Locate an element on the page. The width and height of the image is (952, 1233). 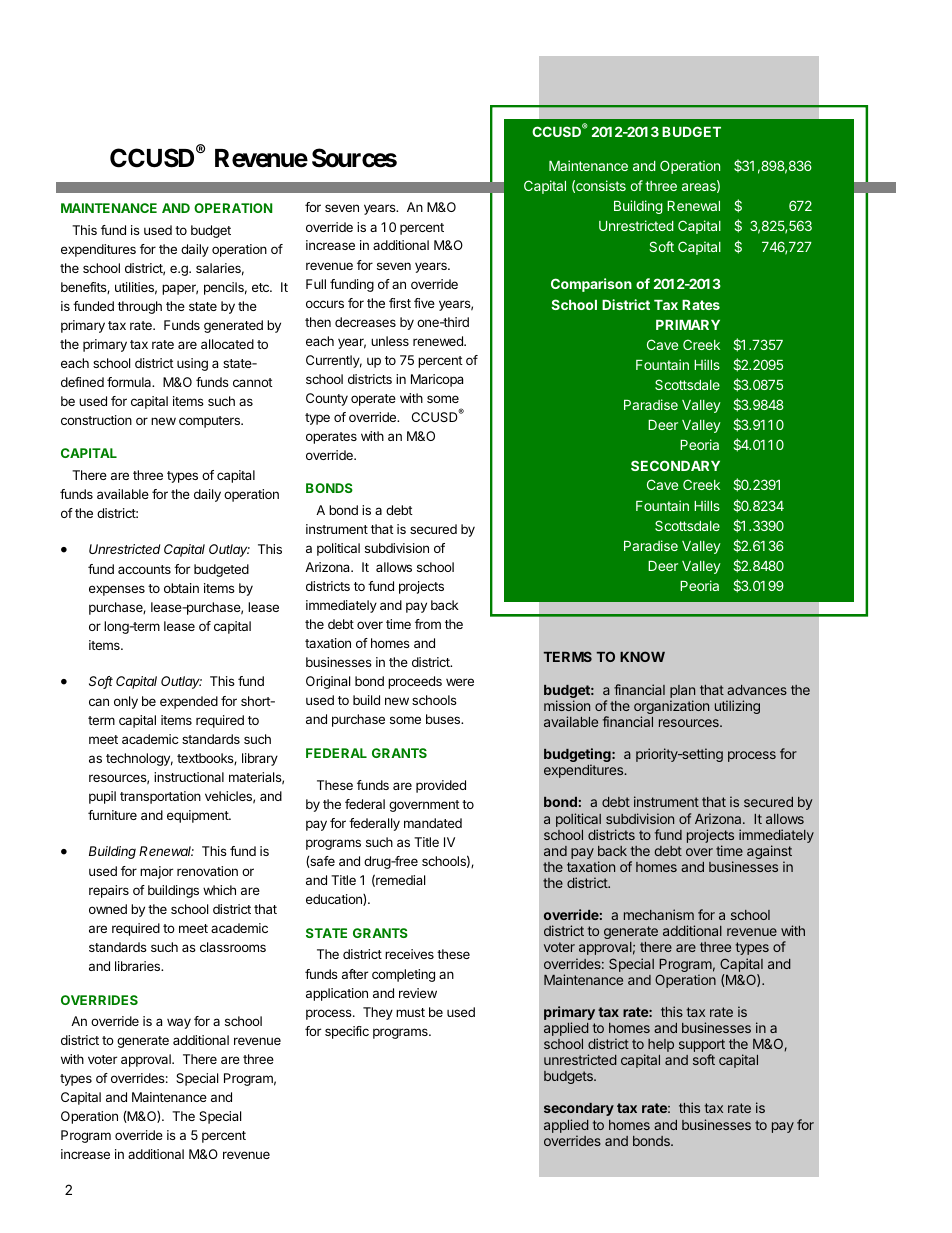
major is located at coordinates (156, 872).
